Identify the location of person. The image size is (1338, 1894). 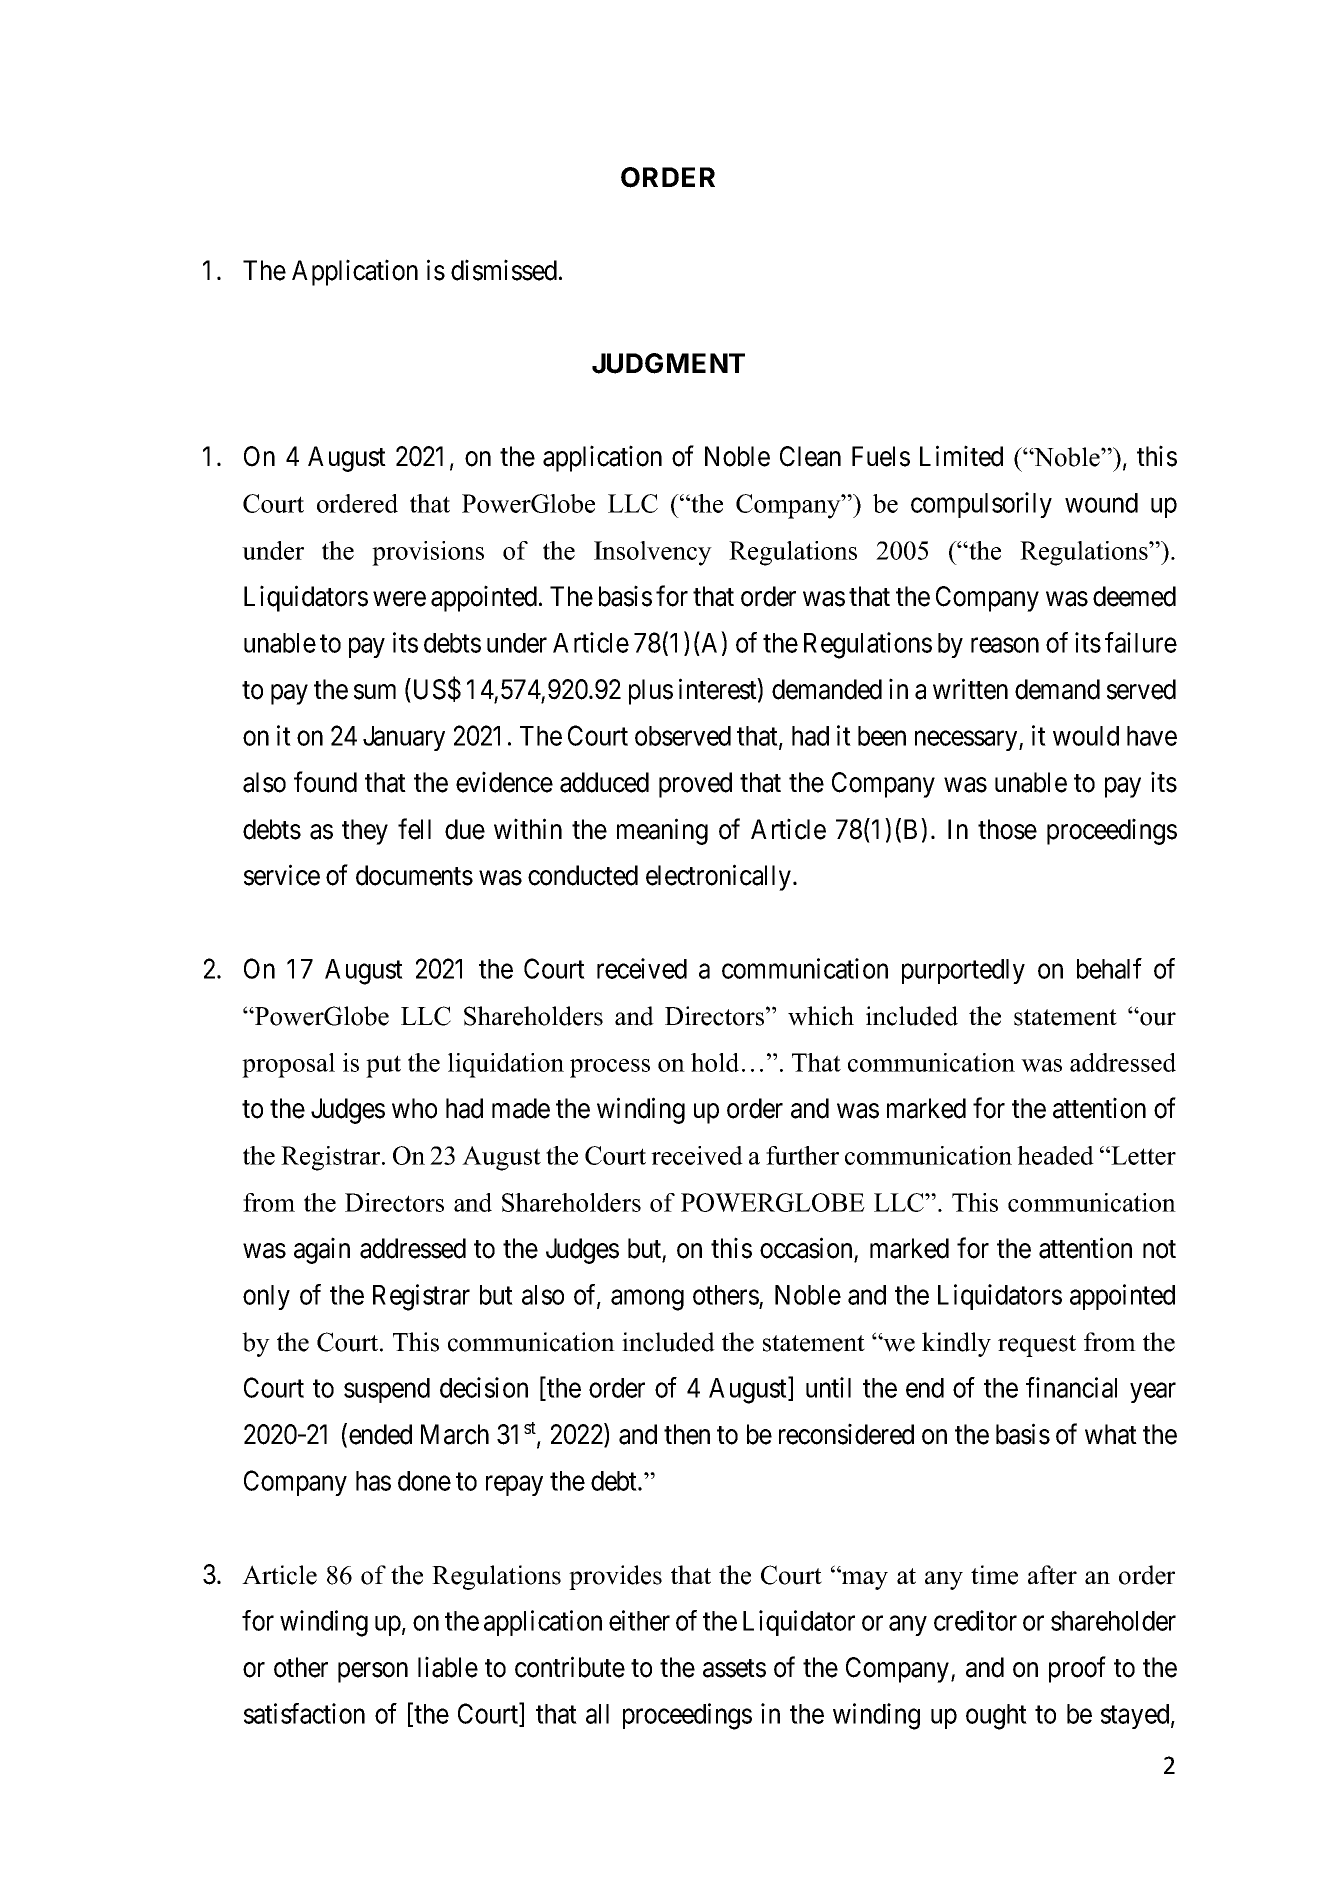
(373, 1672).
